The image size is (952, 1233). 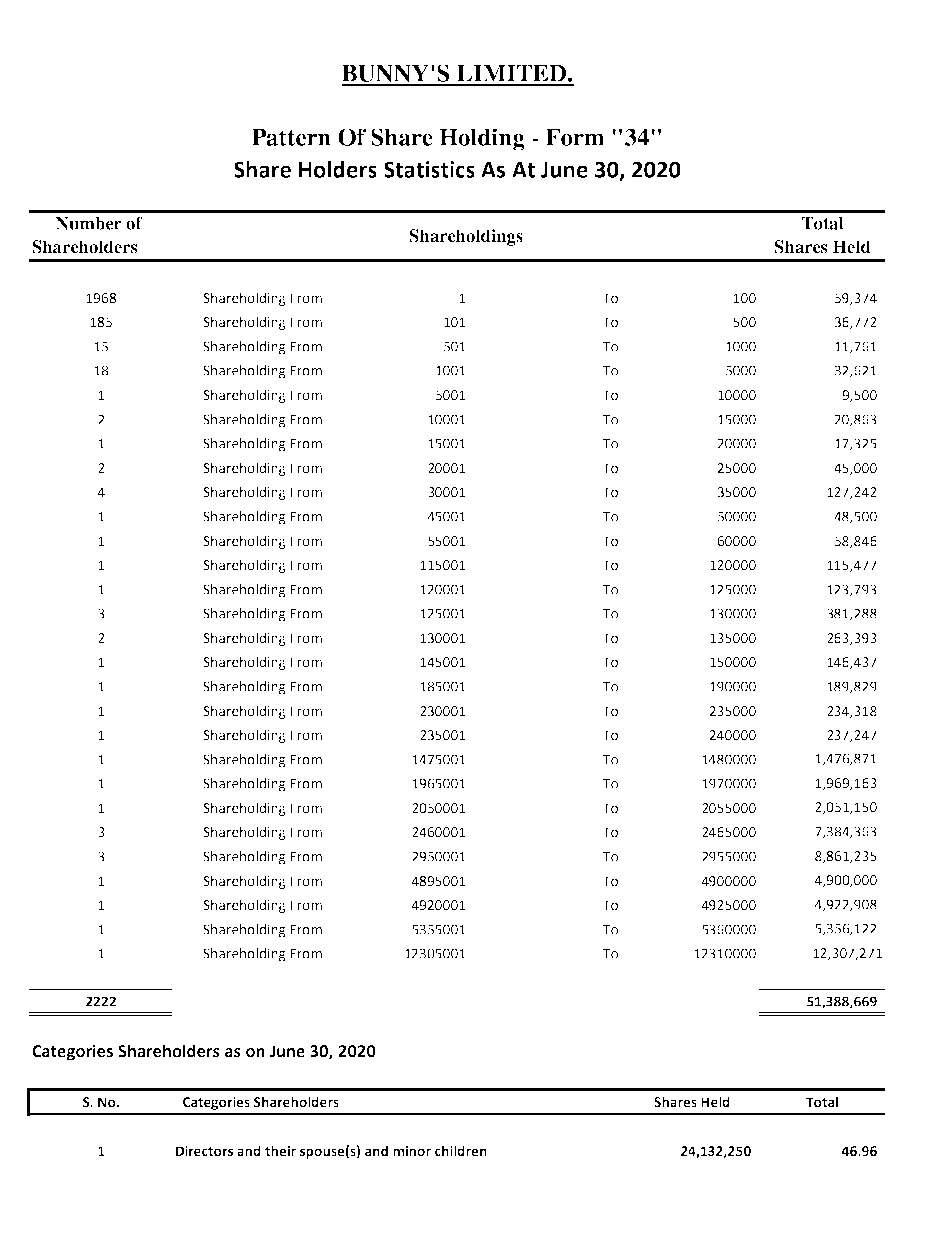 What do you see at coordinates (412, 1151) in the screenshot?
I see `minor` at bounding box center [412, 1151].
